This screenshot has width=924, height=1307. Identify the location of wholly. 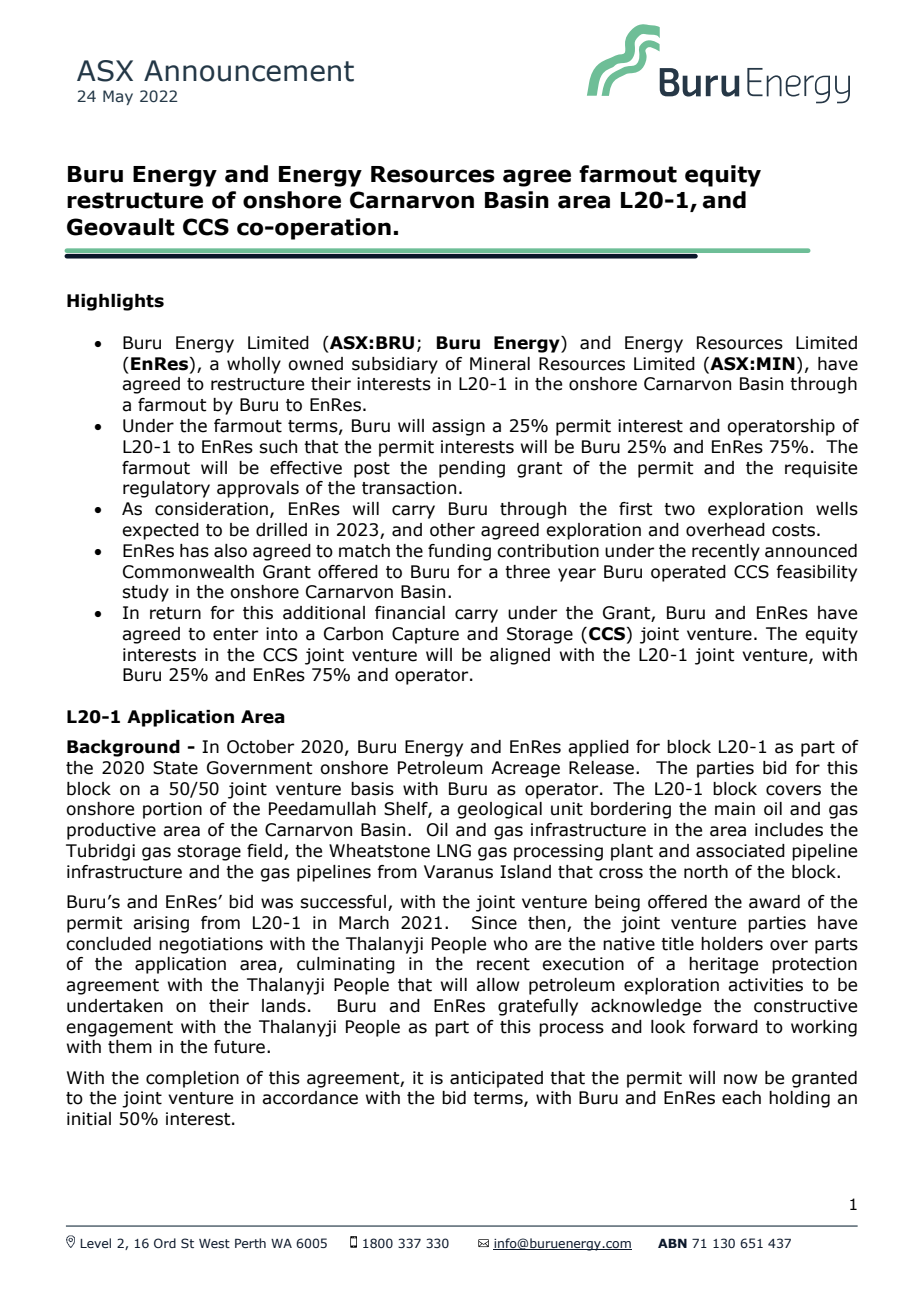
(254, 365).
